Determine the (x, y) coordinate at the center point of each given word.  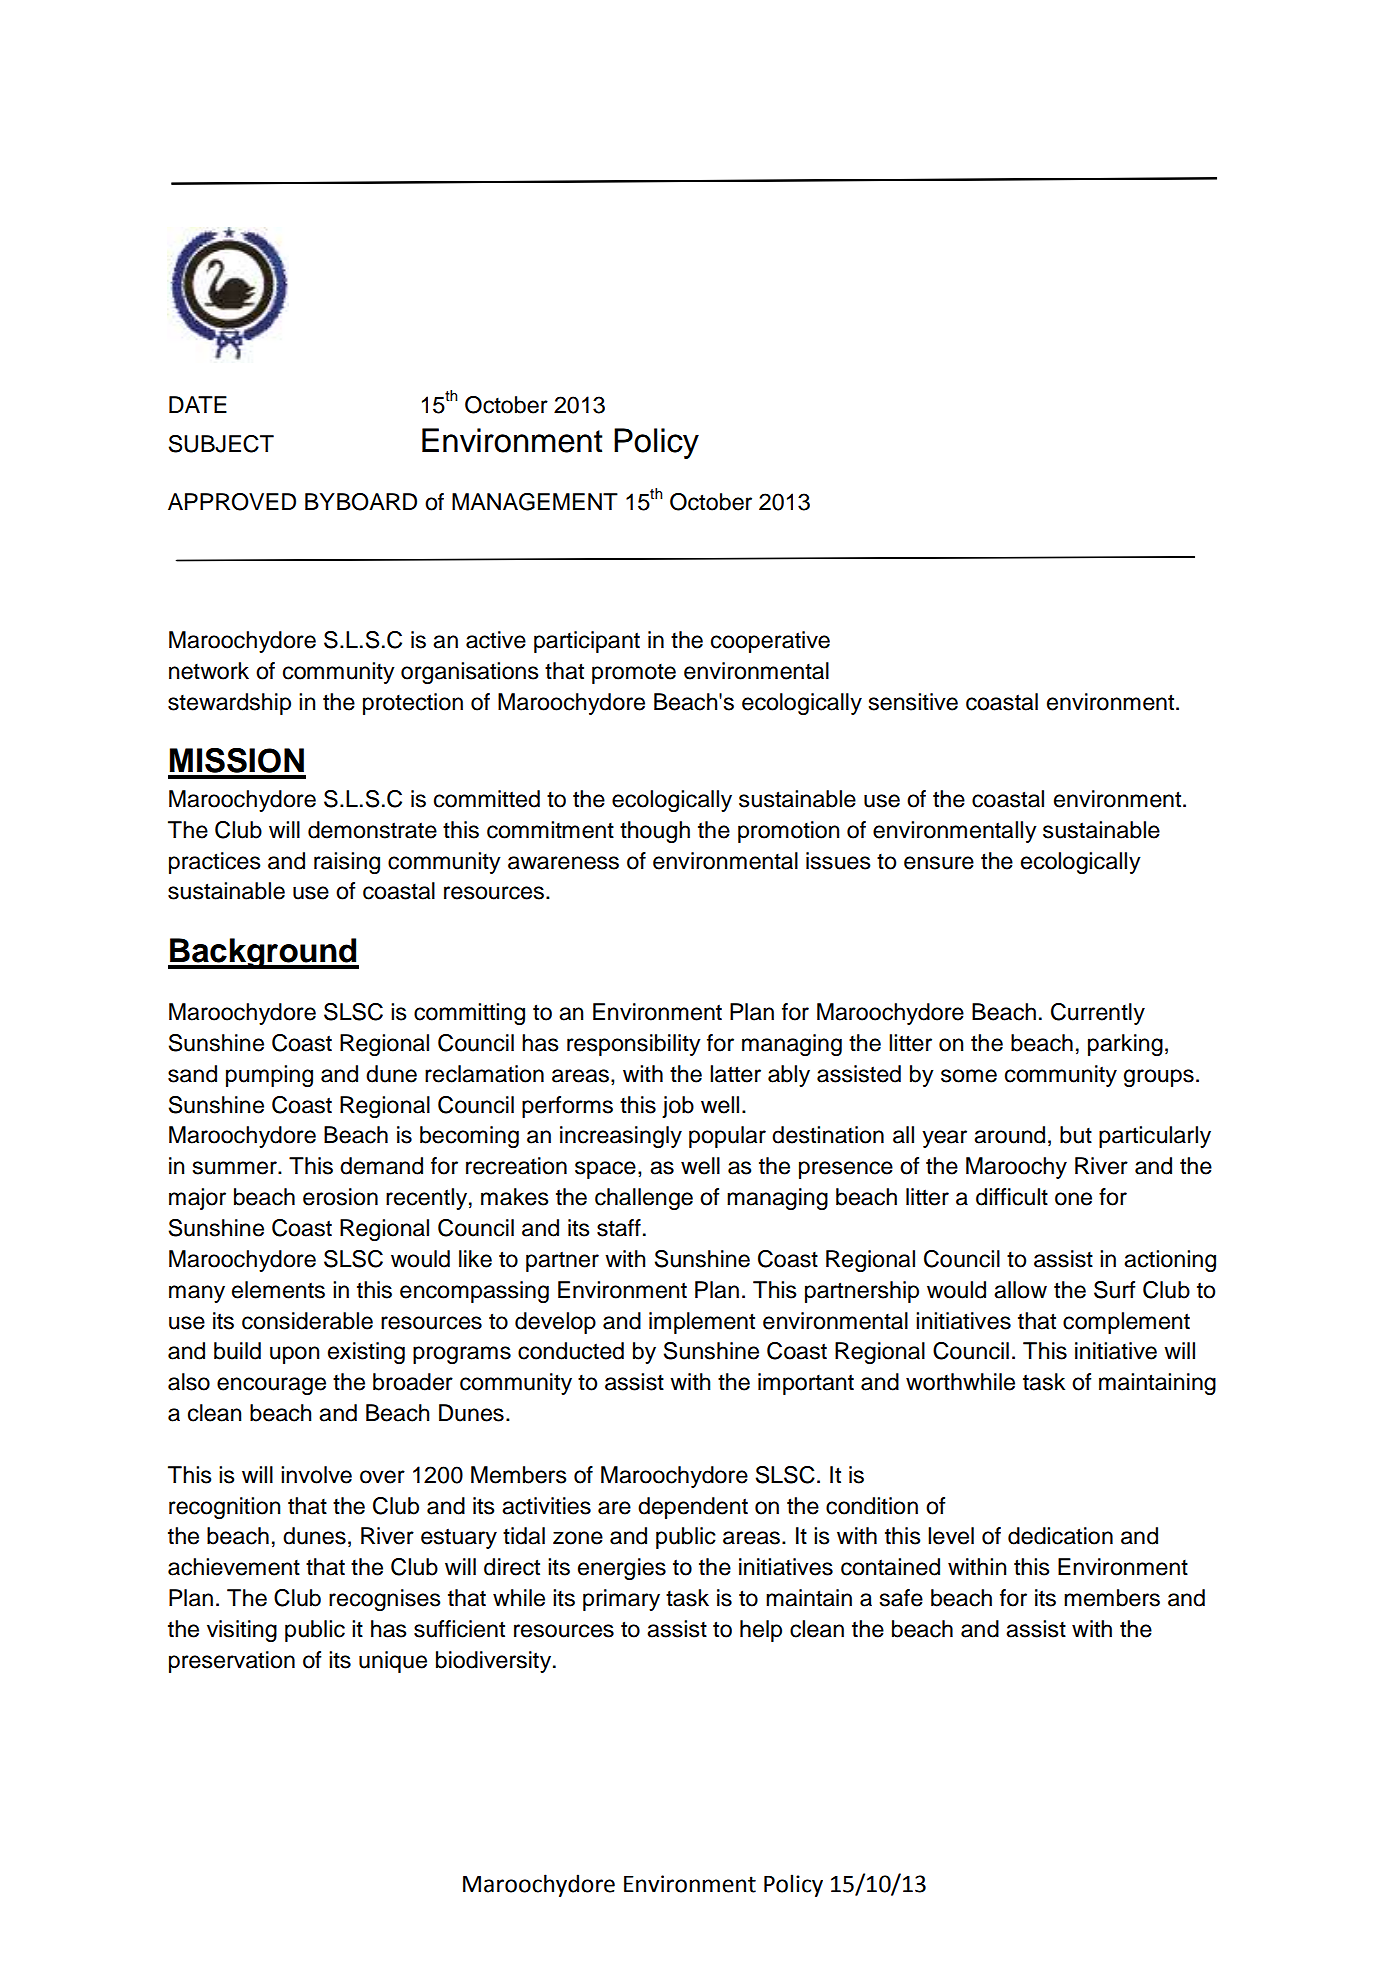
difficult (1012, 1197)
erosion (340, 1197)
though (655, 832)
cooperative (770, 642)
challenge (644, 1199)
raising (347, 863)
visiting (242, 1631)
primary (621, 1600)
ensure (939, 863)
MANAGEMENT (535, 502)
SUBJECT (221, 444)
